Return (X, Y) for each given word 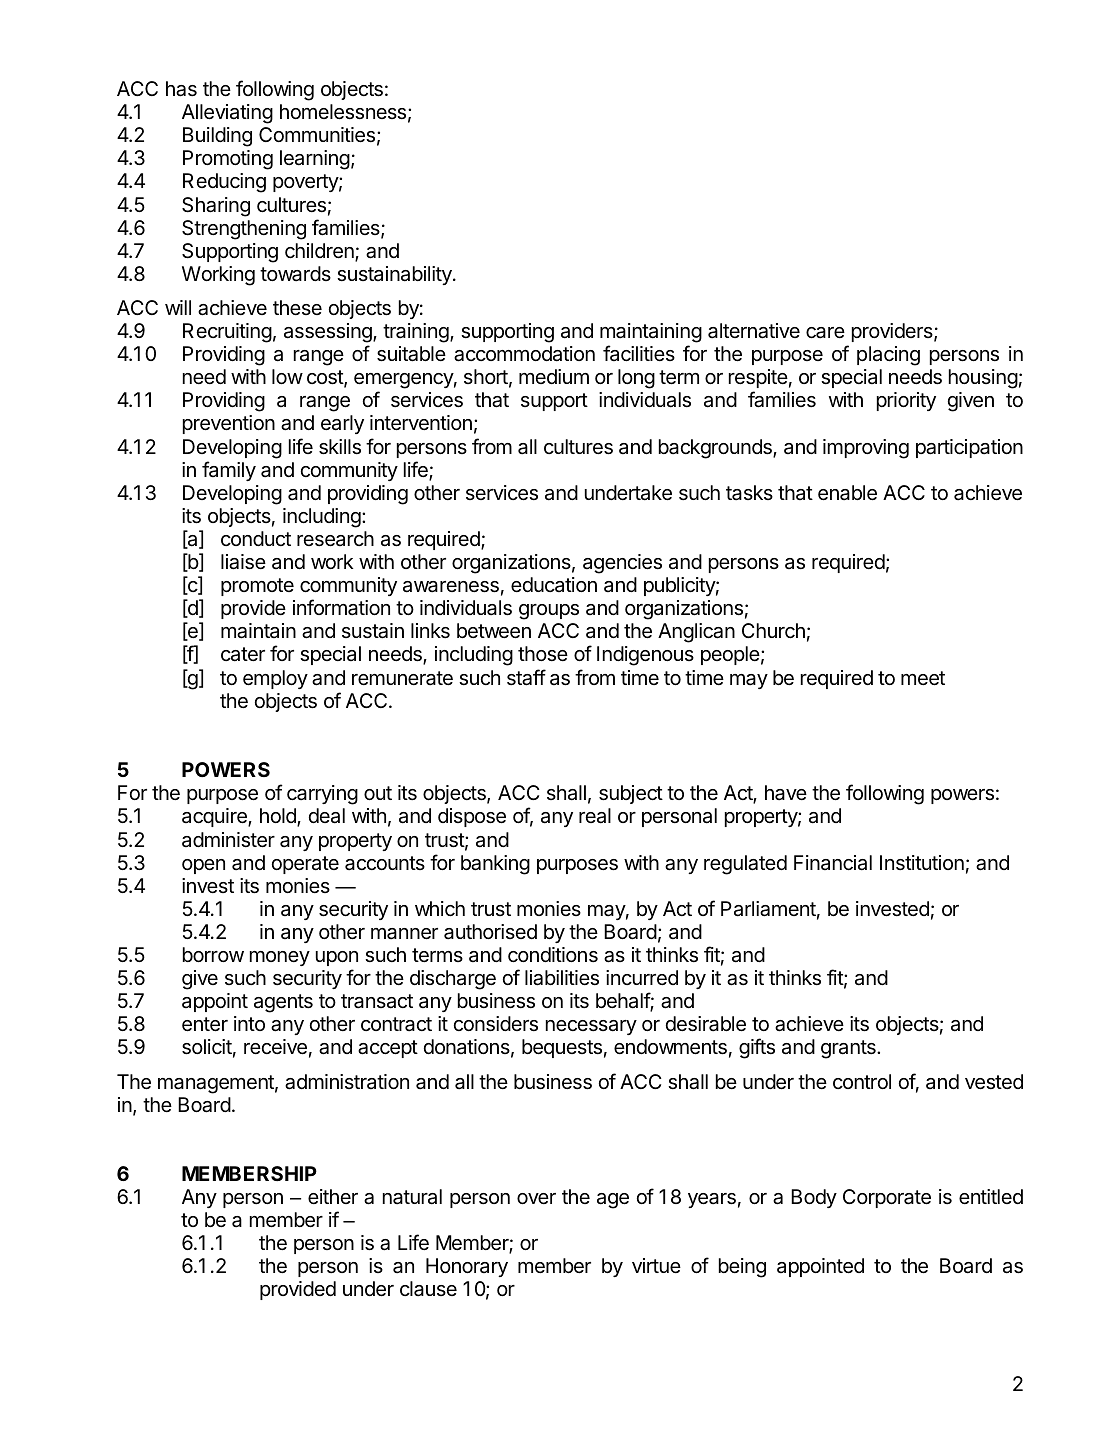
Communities (317, 135)
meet (923, 678)
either (333, 1196)
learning (315, 160)
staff (526, 677)
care (825, 333)
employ (275, 679)
